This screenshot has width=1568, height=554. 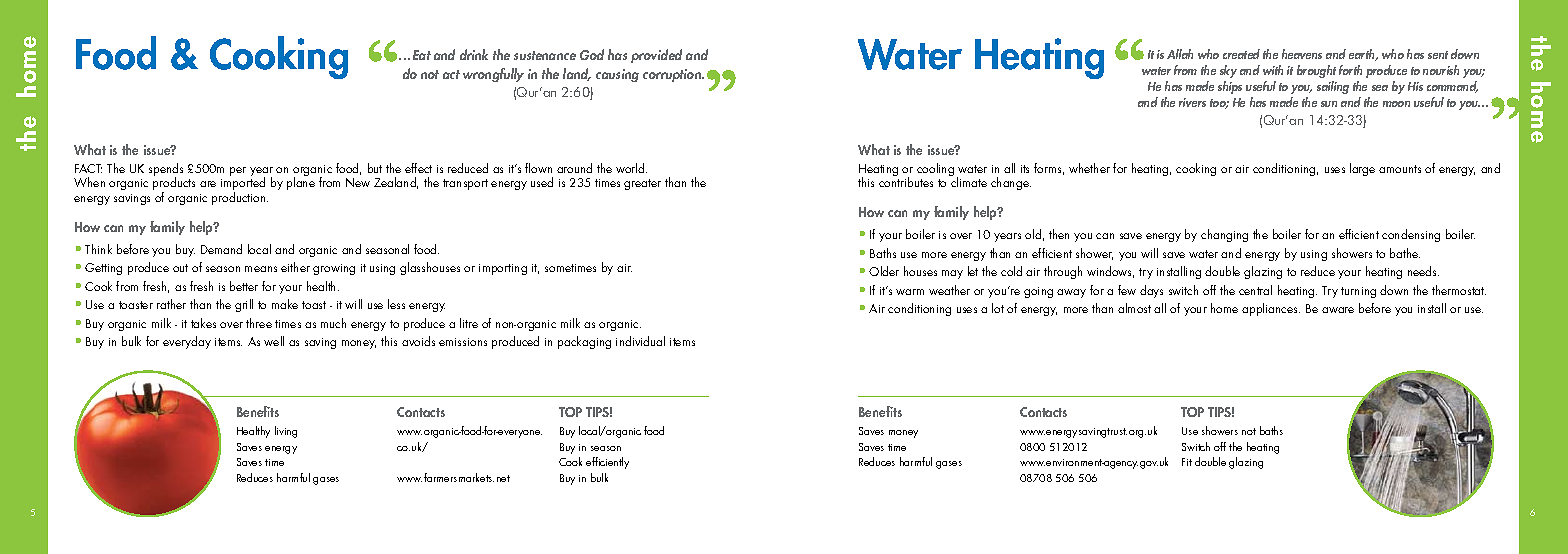 What do you see at coordinates (673, 75) in the screenshot?
I see `corruption` at bounding box center [673, 75].
